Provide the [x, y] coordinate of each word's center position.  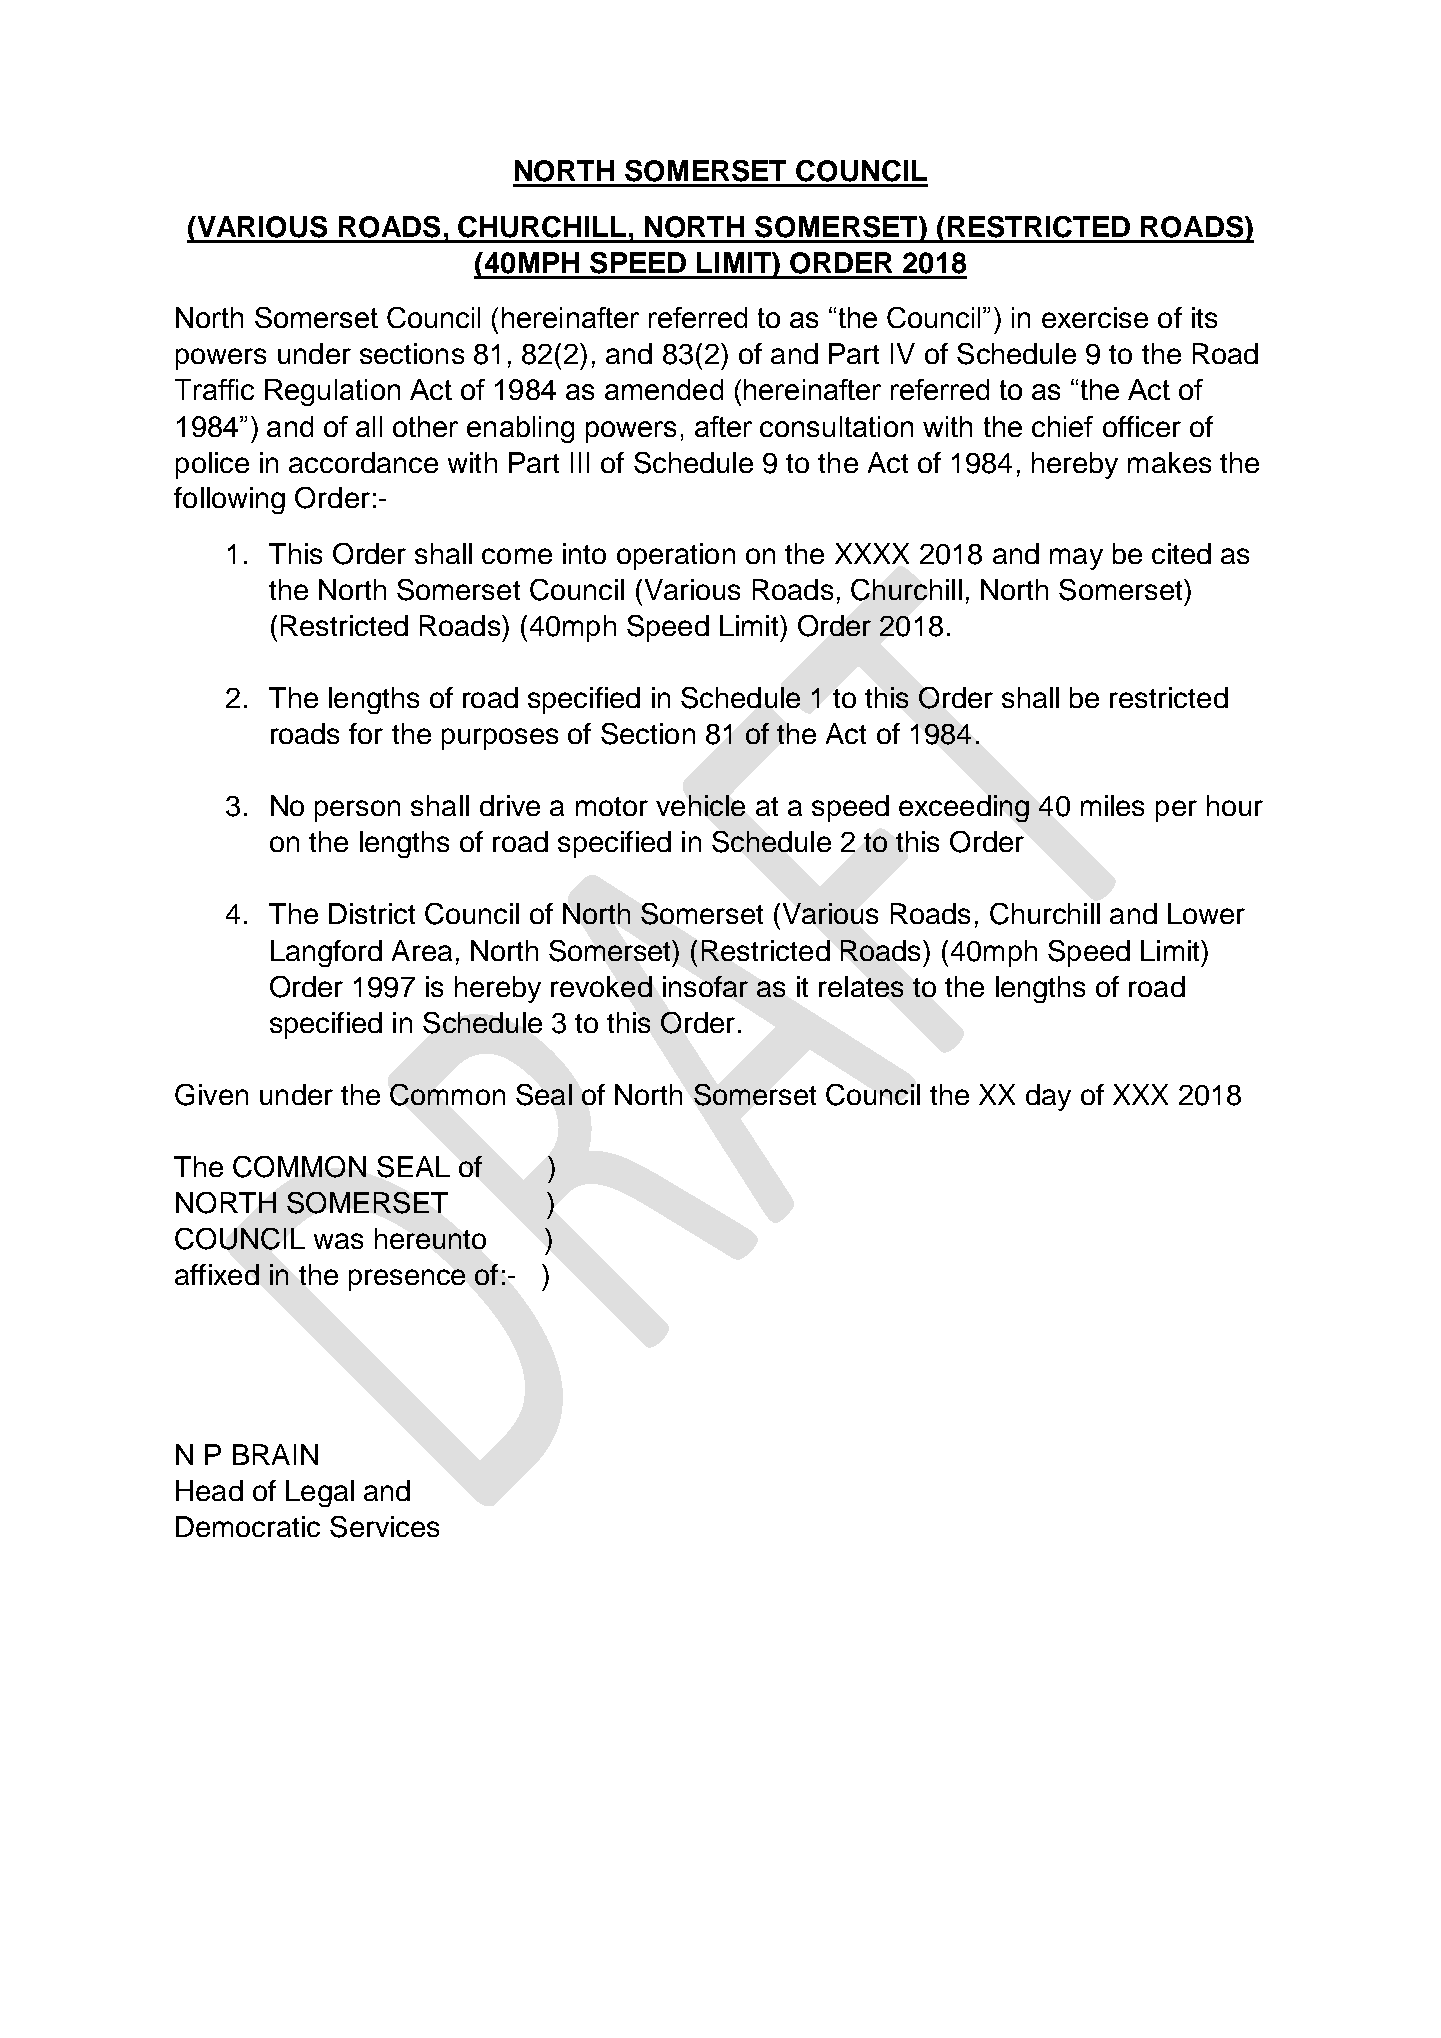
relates [861, 986]
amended [664, 389]
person [357, 811]
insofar [705, 986]
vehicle [700, 805]
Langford [326, 953]
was [338, 1241]
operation [676, 556]
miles [1112, 805]
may [1076, 559]
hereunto [430, 1238]
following [229, 500]
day [1048, 1097]
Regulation [332, 392]
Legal [320, 1493]
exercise [1095, 317]
